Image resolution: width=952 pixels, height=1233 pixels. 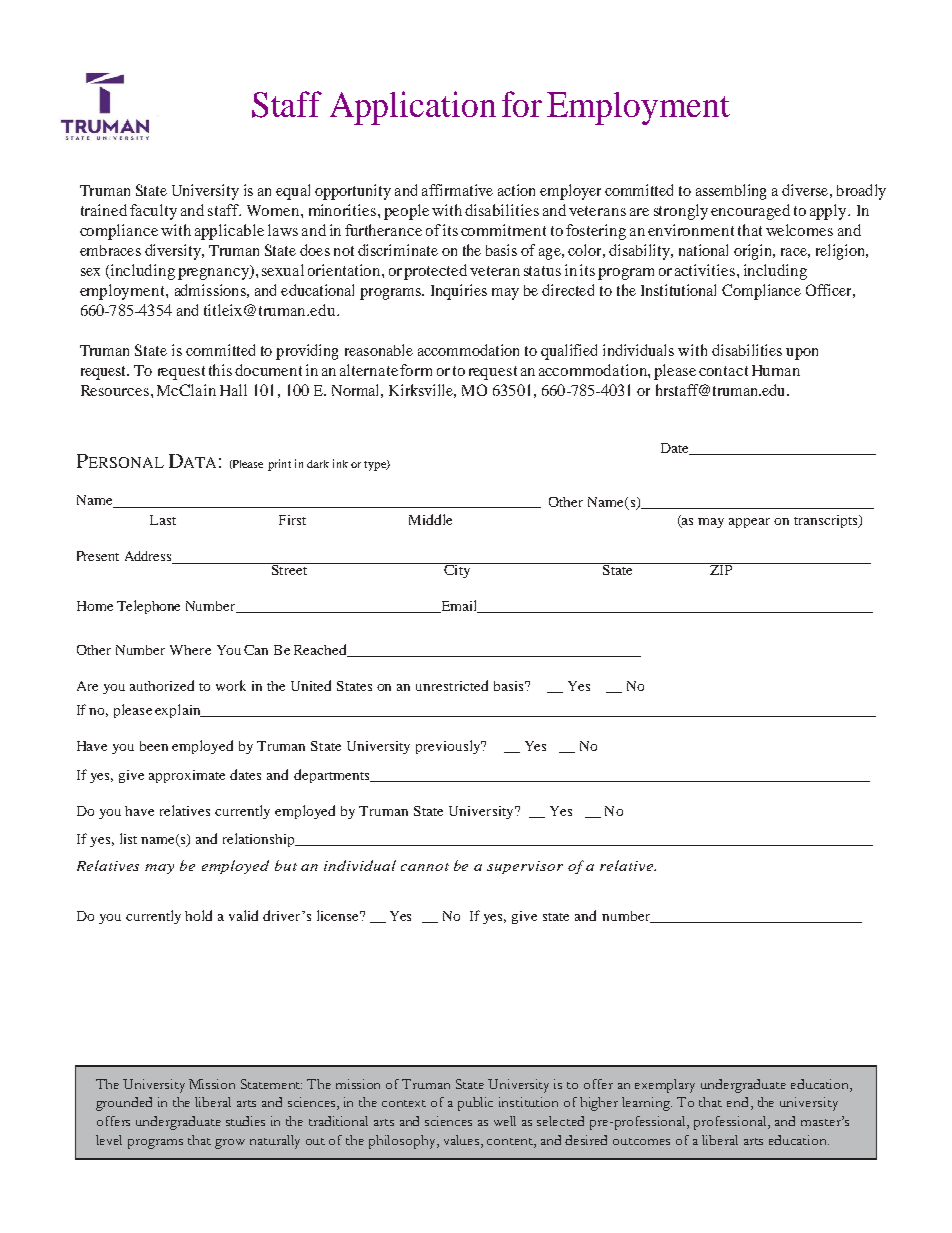 What do you see at coordinates (731, 192) in the page?
I see `assembling` at bounding box center [731, 192].
